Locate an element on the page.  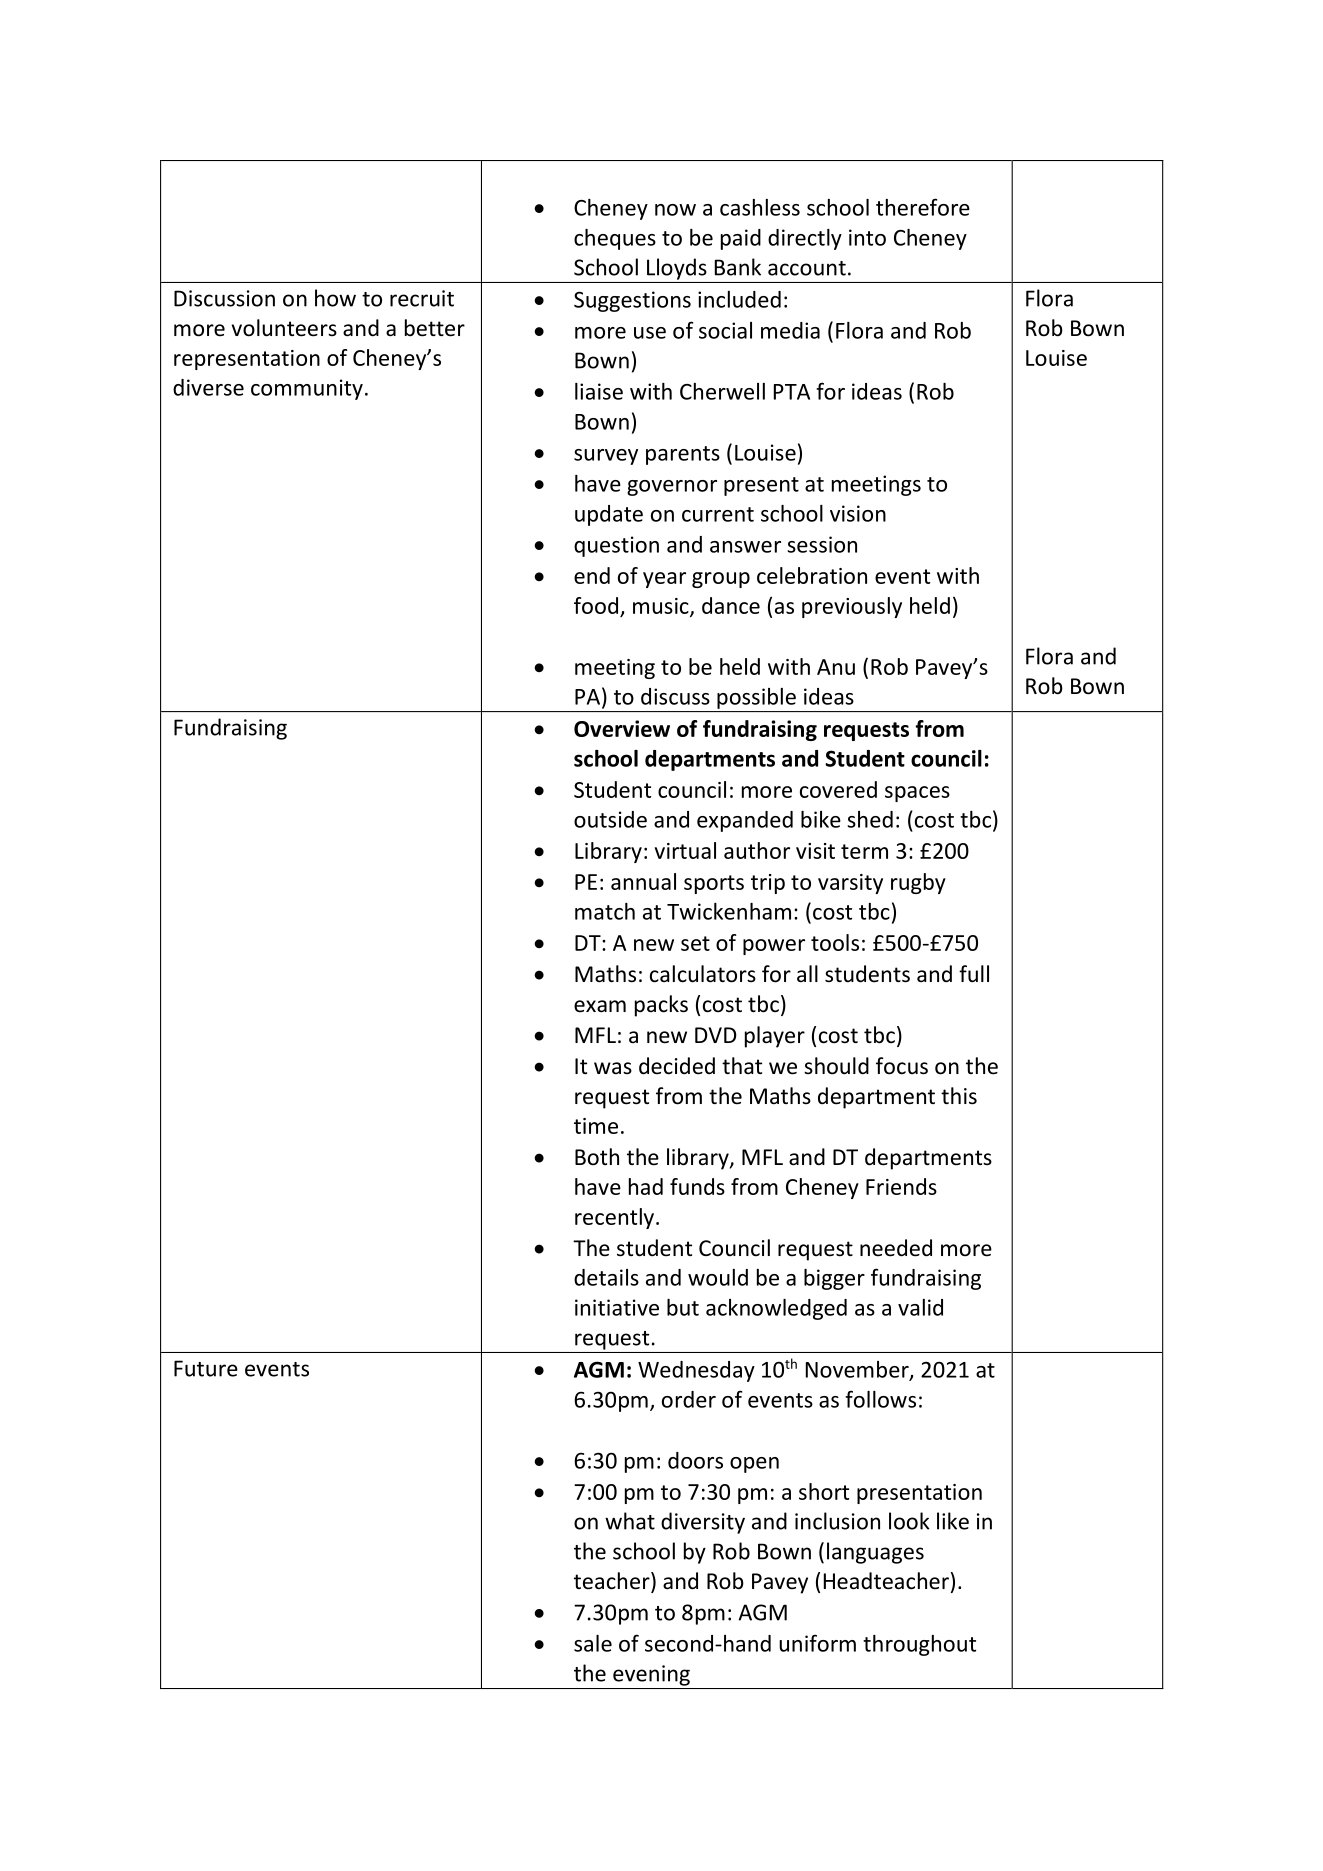
exam is located at coordinates (600, 1006).
